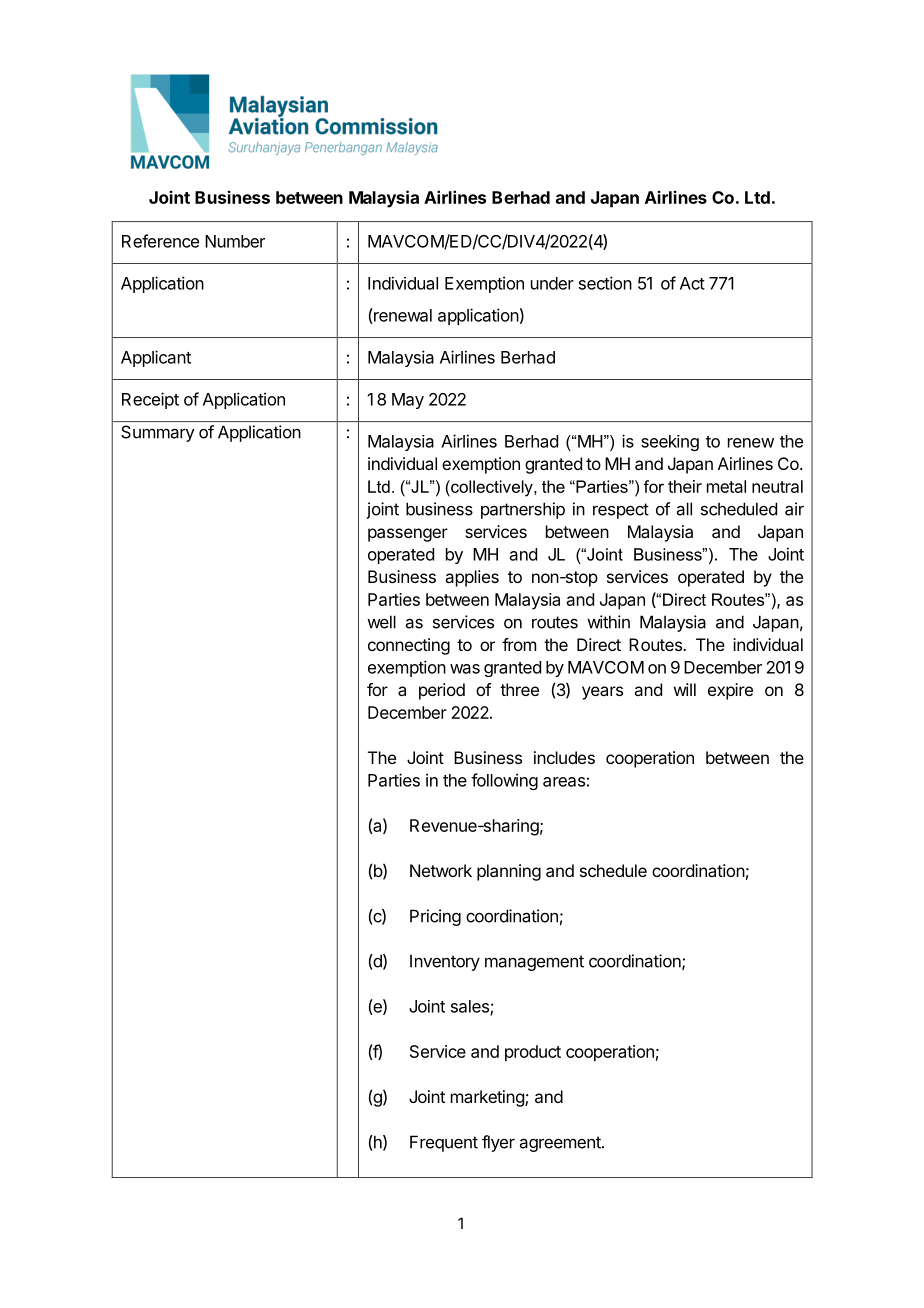 This screenshot has width=924, height=1308. What do you see at coordinates (472, 578) in the screenshot?
I see `applies` at bounding box center [472, 578].
